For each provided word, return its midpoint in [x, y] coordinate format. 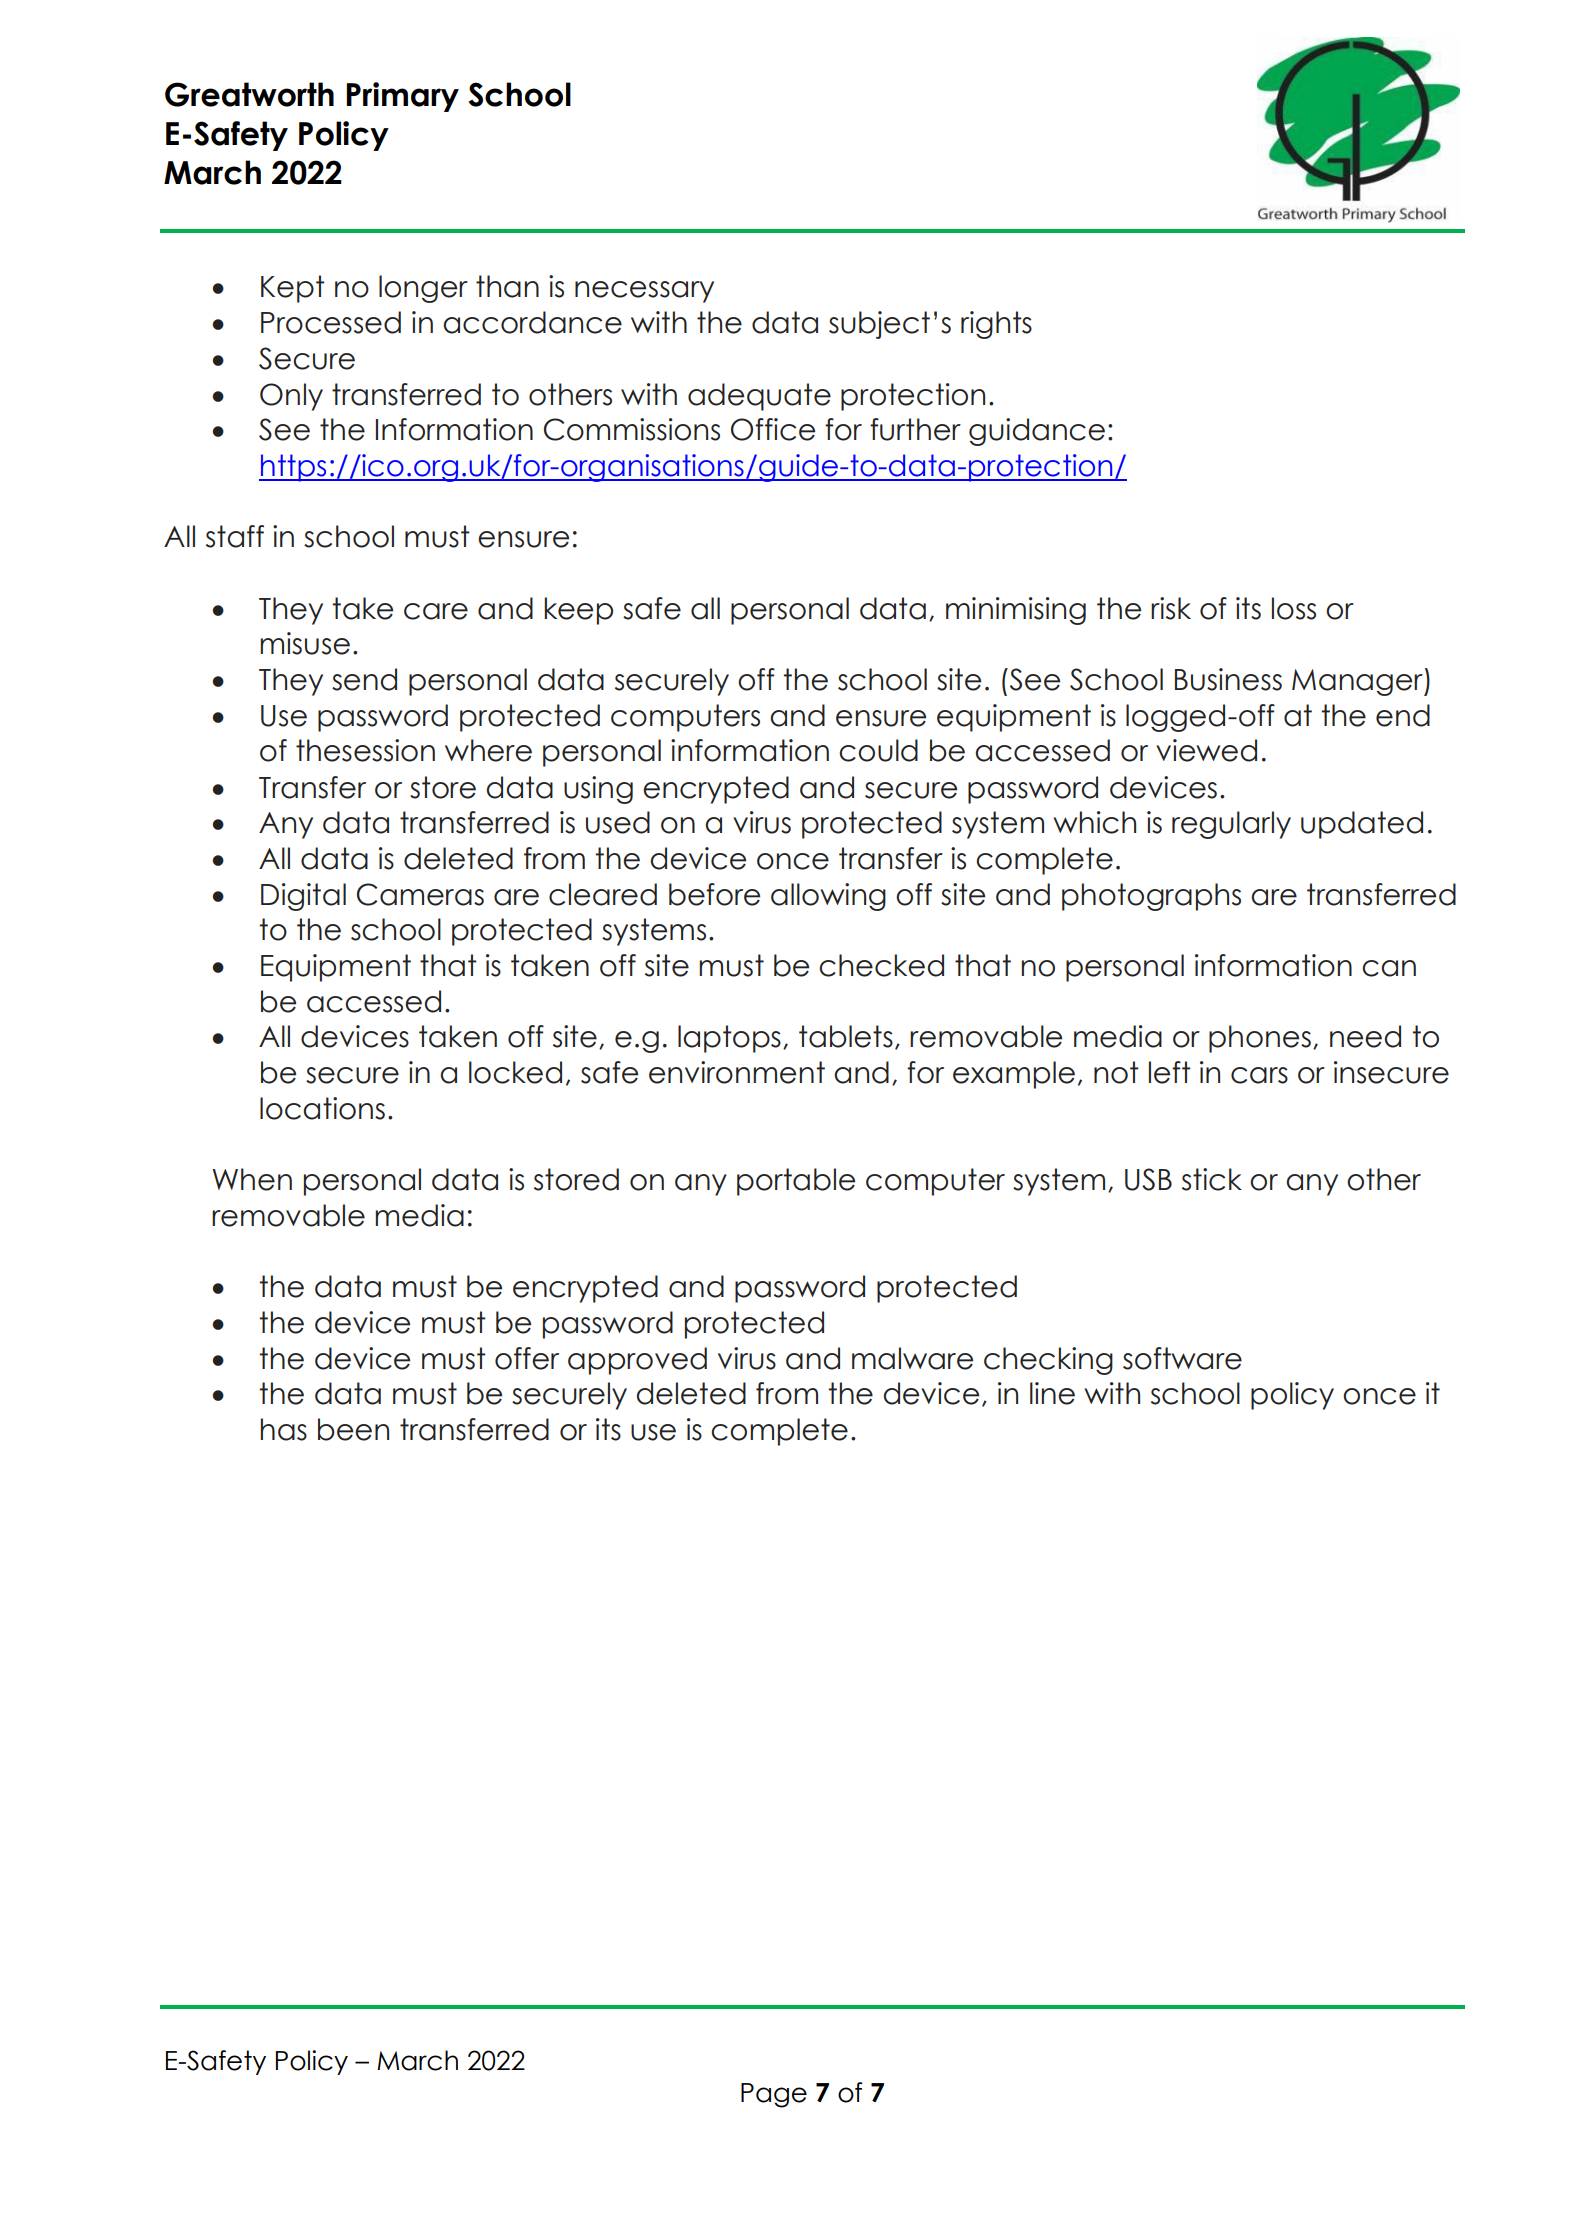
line [1052, 1393]
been [353, 1429]
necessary [644, 292]
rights [996, 325]
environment [737, 1072]
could [878, 750]
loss [1294, 608]
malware [912, 1358]
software [1182, 1358]
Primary [402, 97]
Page [774, 2095]
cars [1259, 1075]
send [364, 679]
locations [322, 1108]
